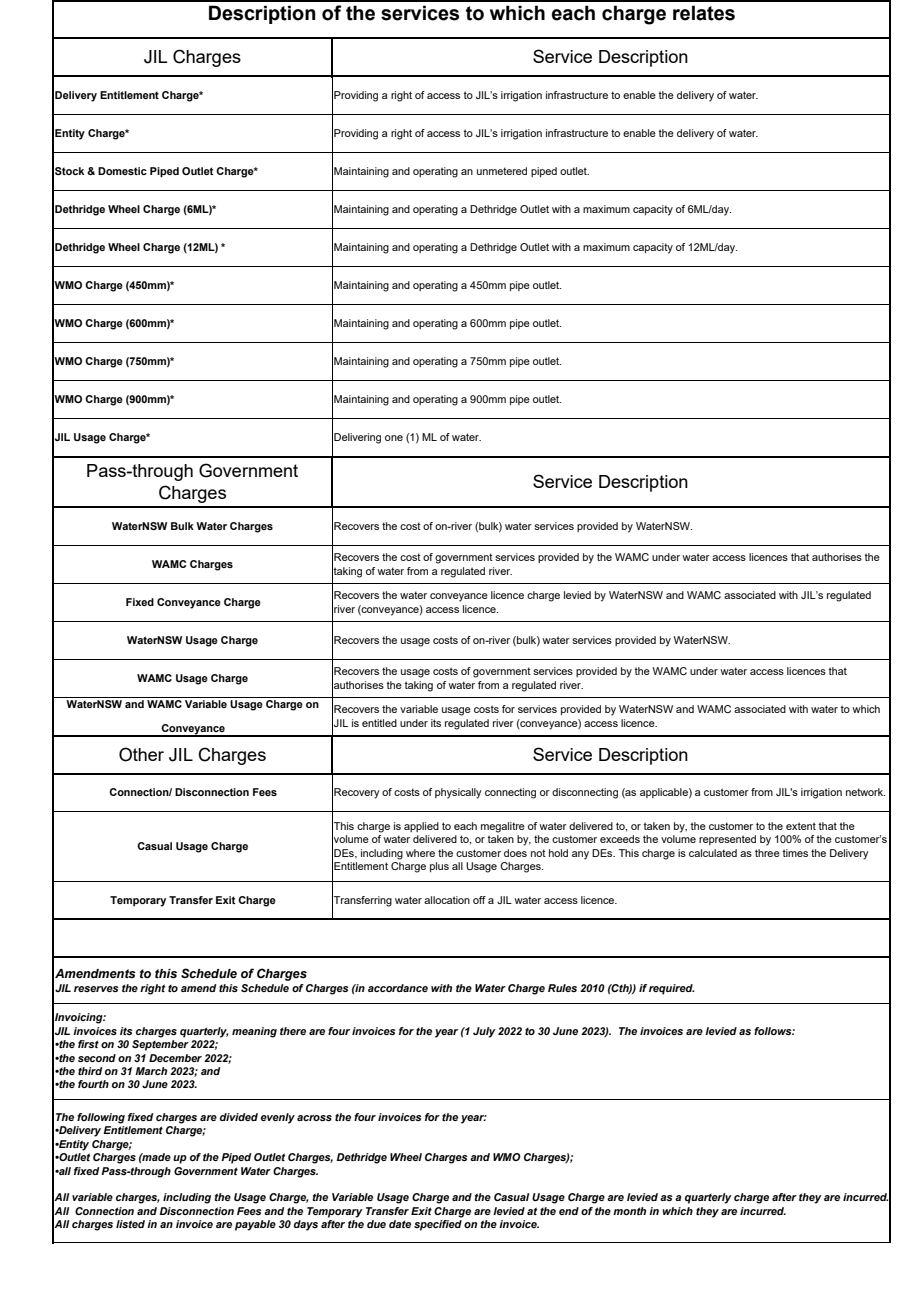 The width and height of the page is (924, 1308). What do you see at coordinates (629, 1211) in the page?
I see `month` at bounding box center [629, 1211].
